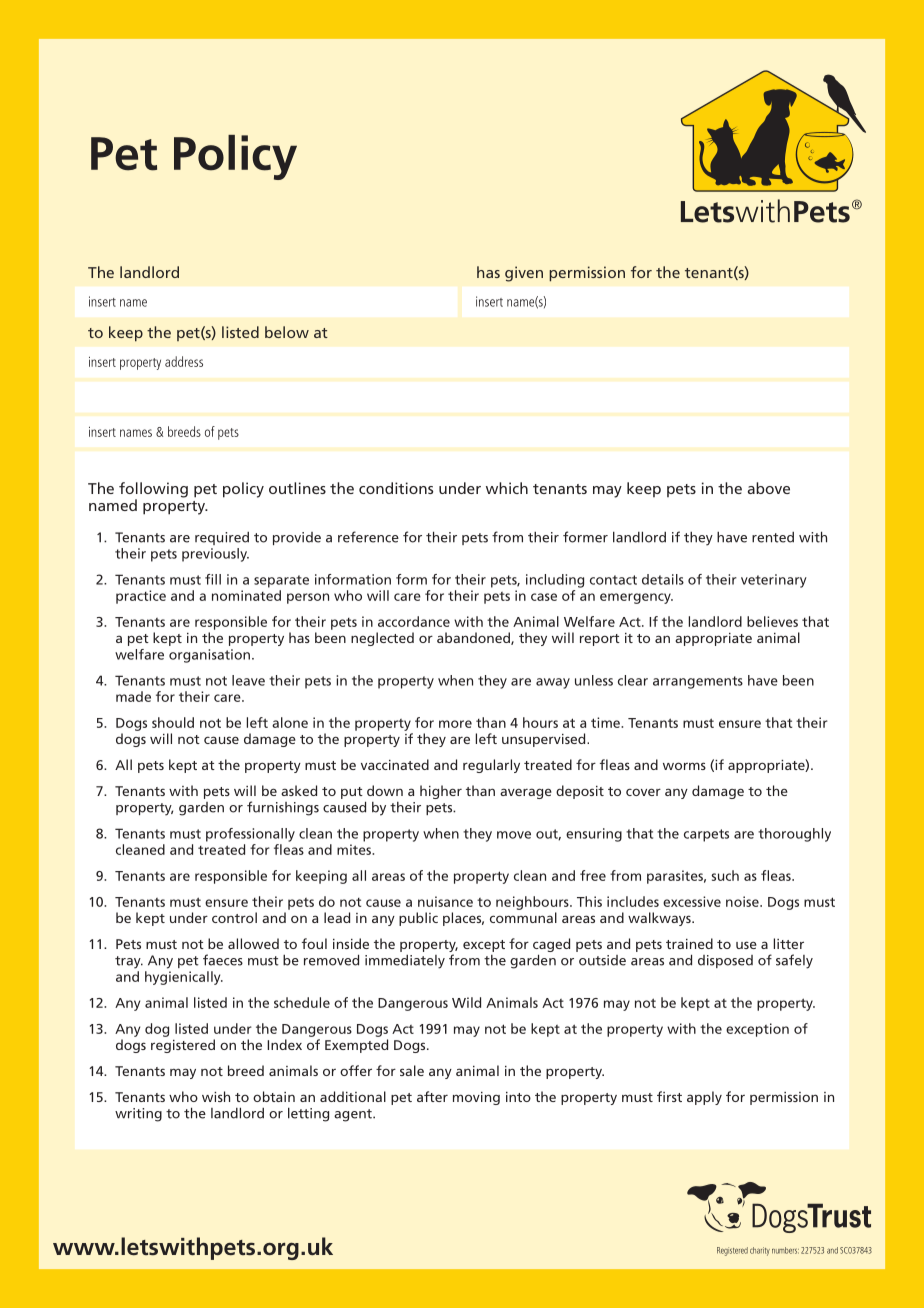 Image resolution: width=924 pixels, height=1308 pixels. What do you see at coordinates (184, 361) in the page?
I see `address` at bounding box center [184, 361].
